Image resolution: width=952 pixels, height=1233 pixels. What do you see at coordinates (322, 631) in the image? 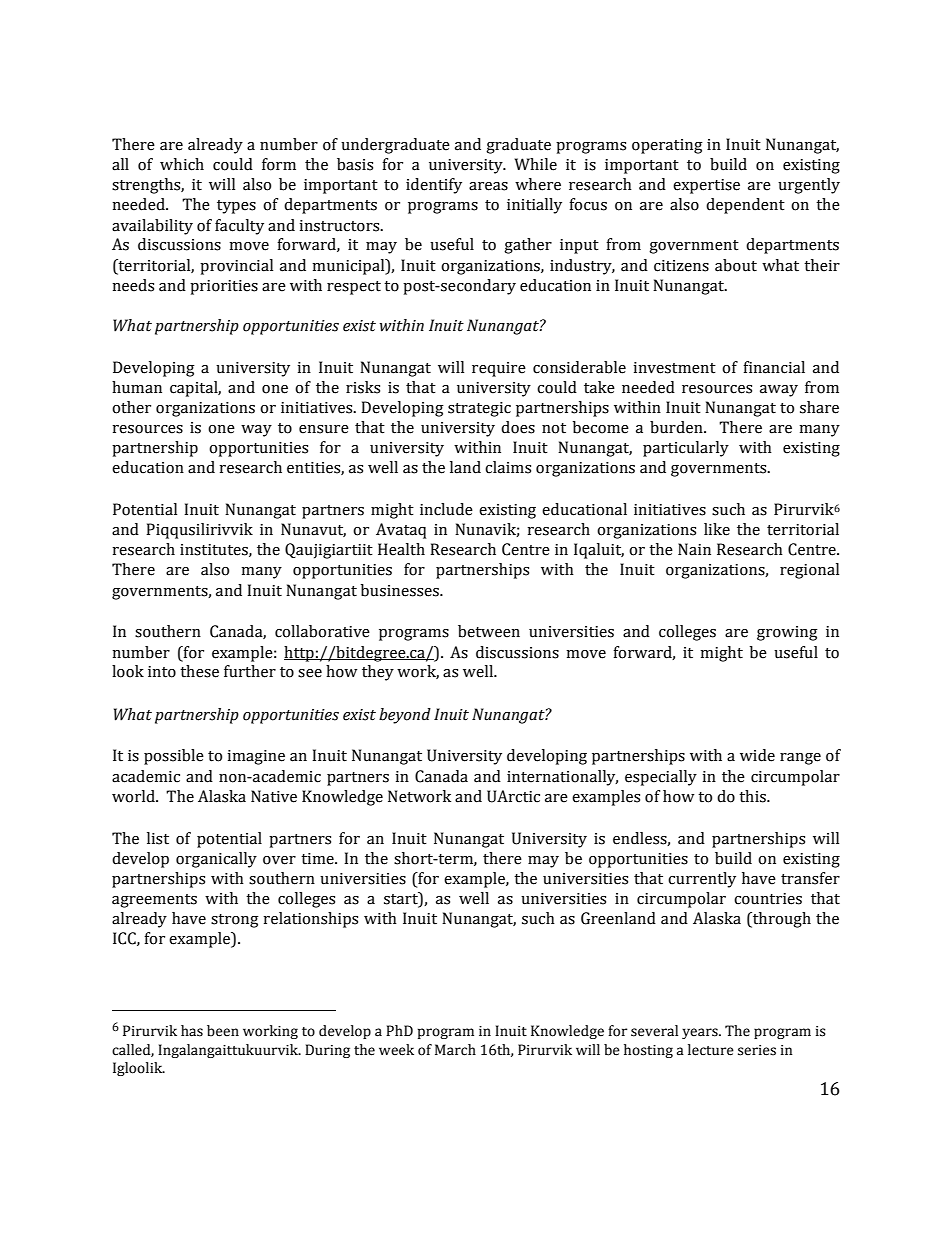
I see `collaborative` at bounding box center [322, 631].
